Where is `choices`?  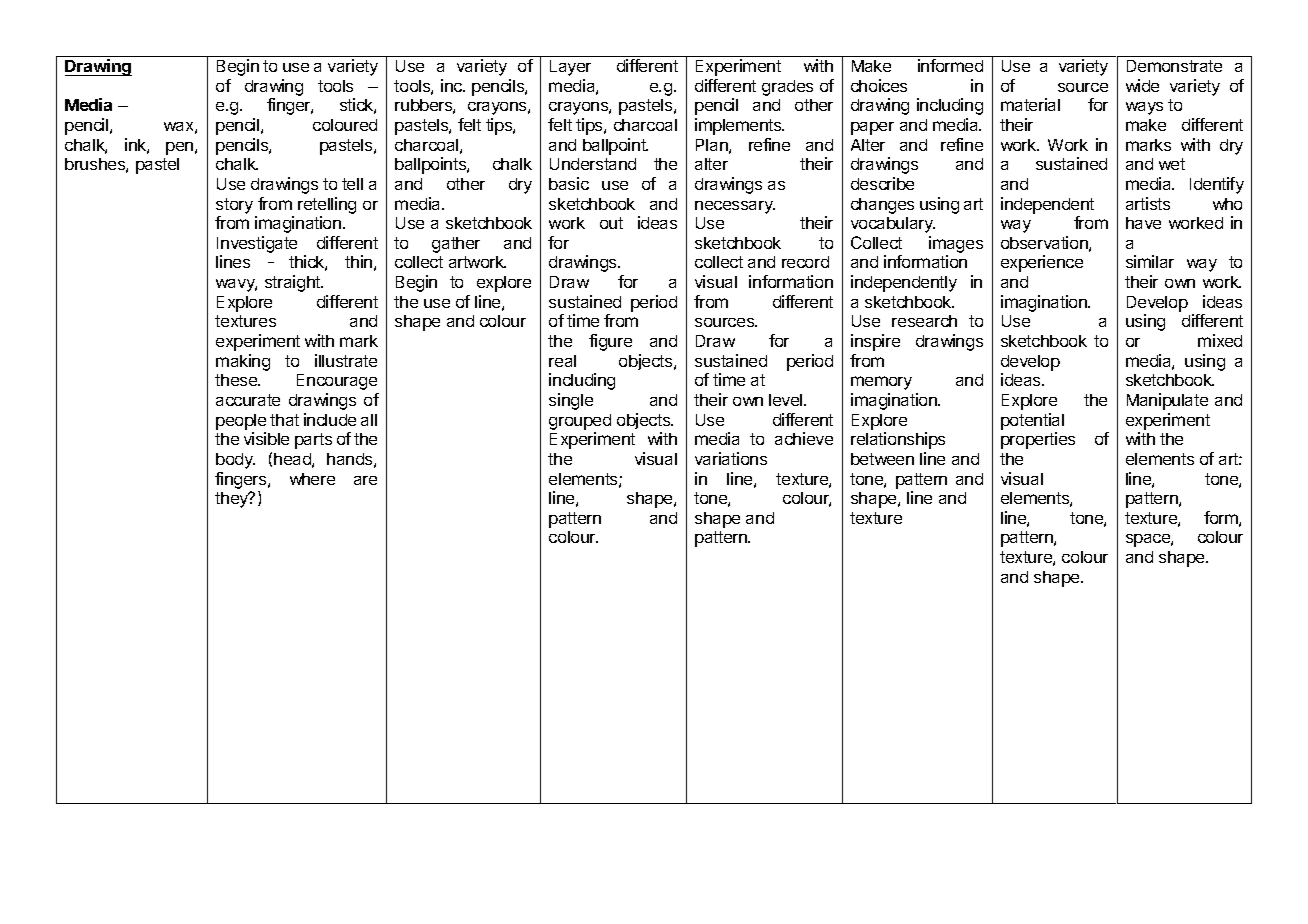 choices is located at coordinates (879, 85).
